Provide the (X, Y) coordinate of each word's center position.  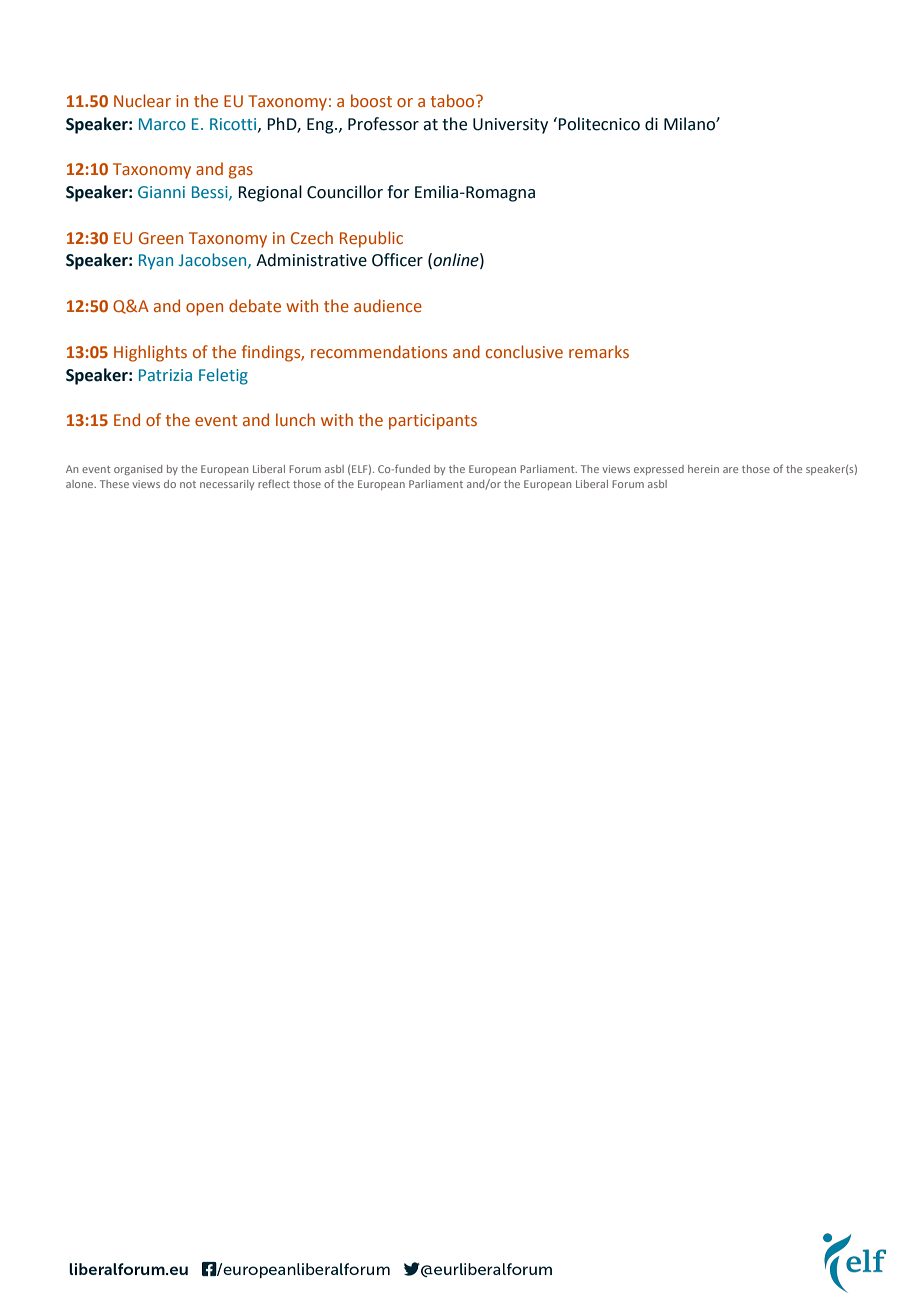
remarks (599, 352)
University (510, 126)
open (204, 309)
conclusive (524, 352)
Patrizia (165, 375)
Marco (162, 124)
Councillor (345, 192)
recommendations (379, 352)
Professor (383, 124)
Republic (371, 239)
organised (138, 470)
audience (388, 305)
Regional (270, 193)
